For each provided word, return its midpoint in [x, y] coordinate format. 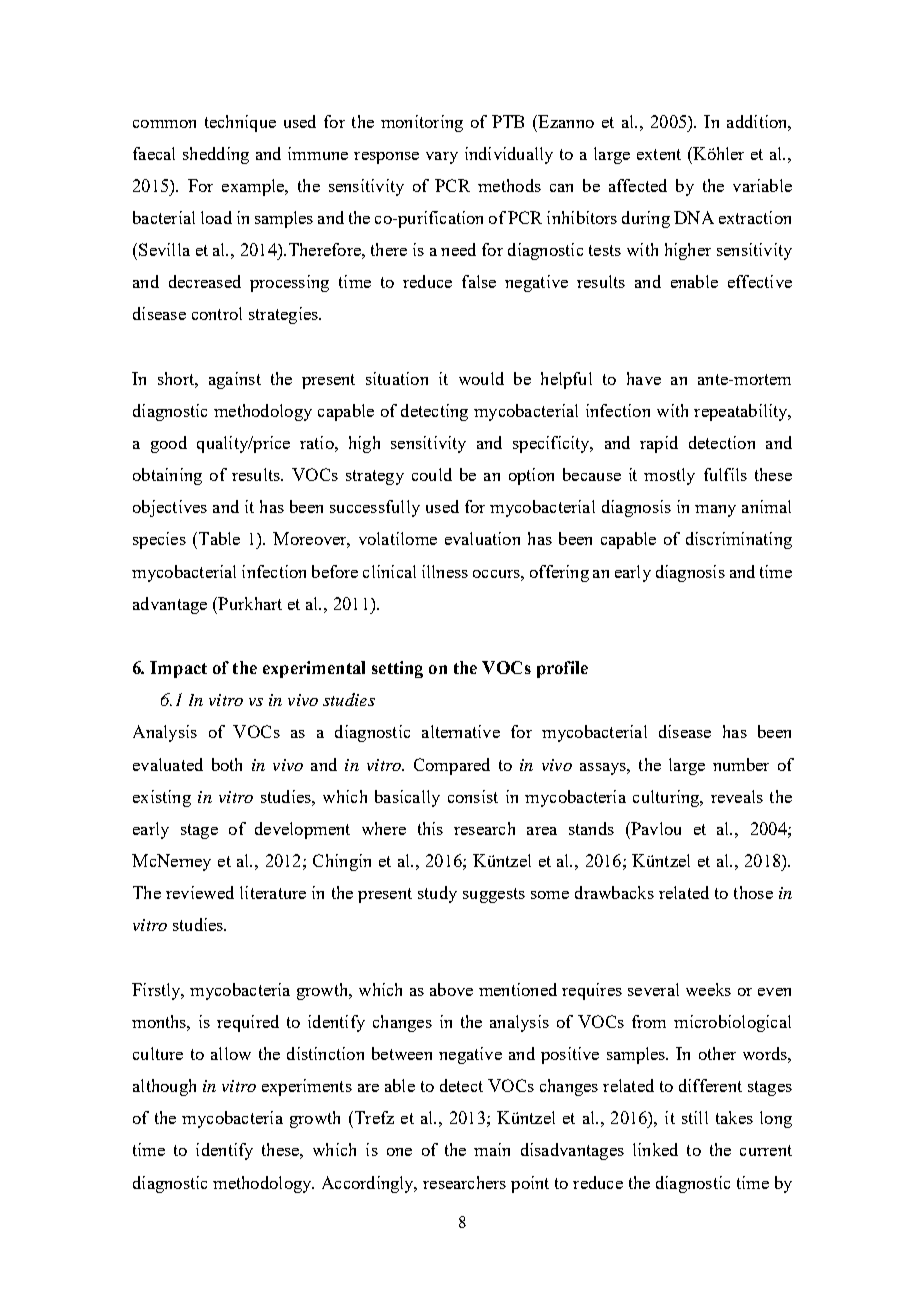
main [492, 1149]
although [164, 1087]
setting [397, 669]
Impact [178, 669]
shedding [216, 155]
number [741, 764]
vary [442, 158]
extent [659, 154]
